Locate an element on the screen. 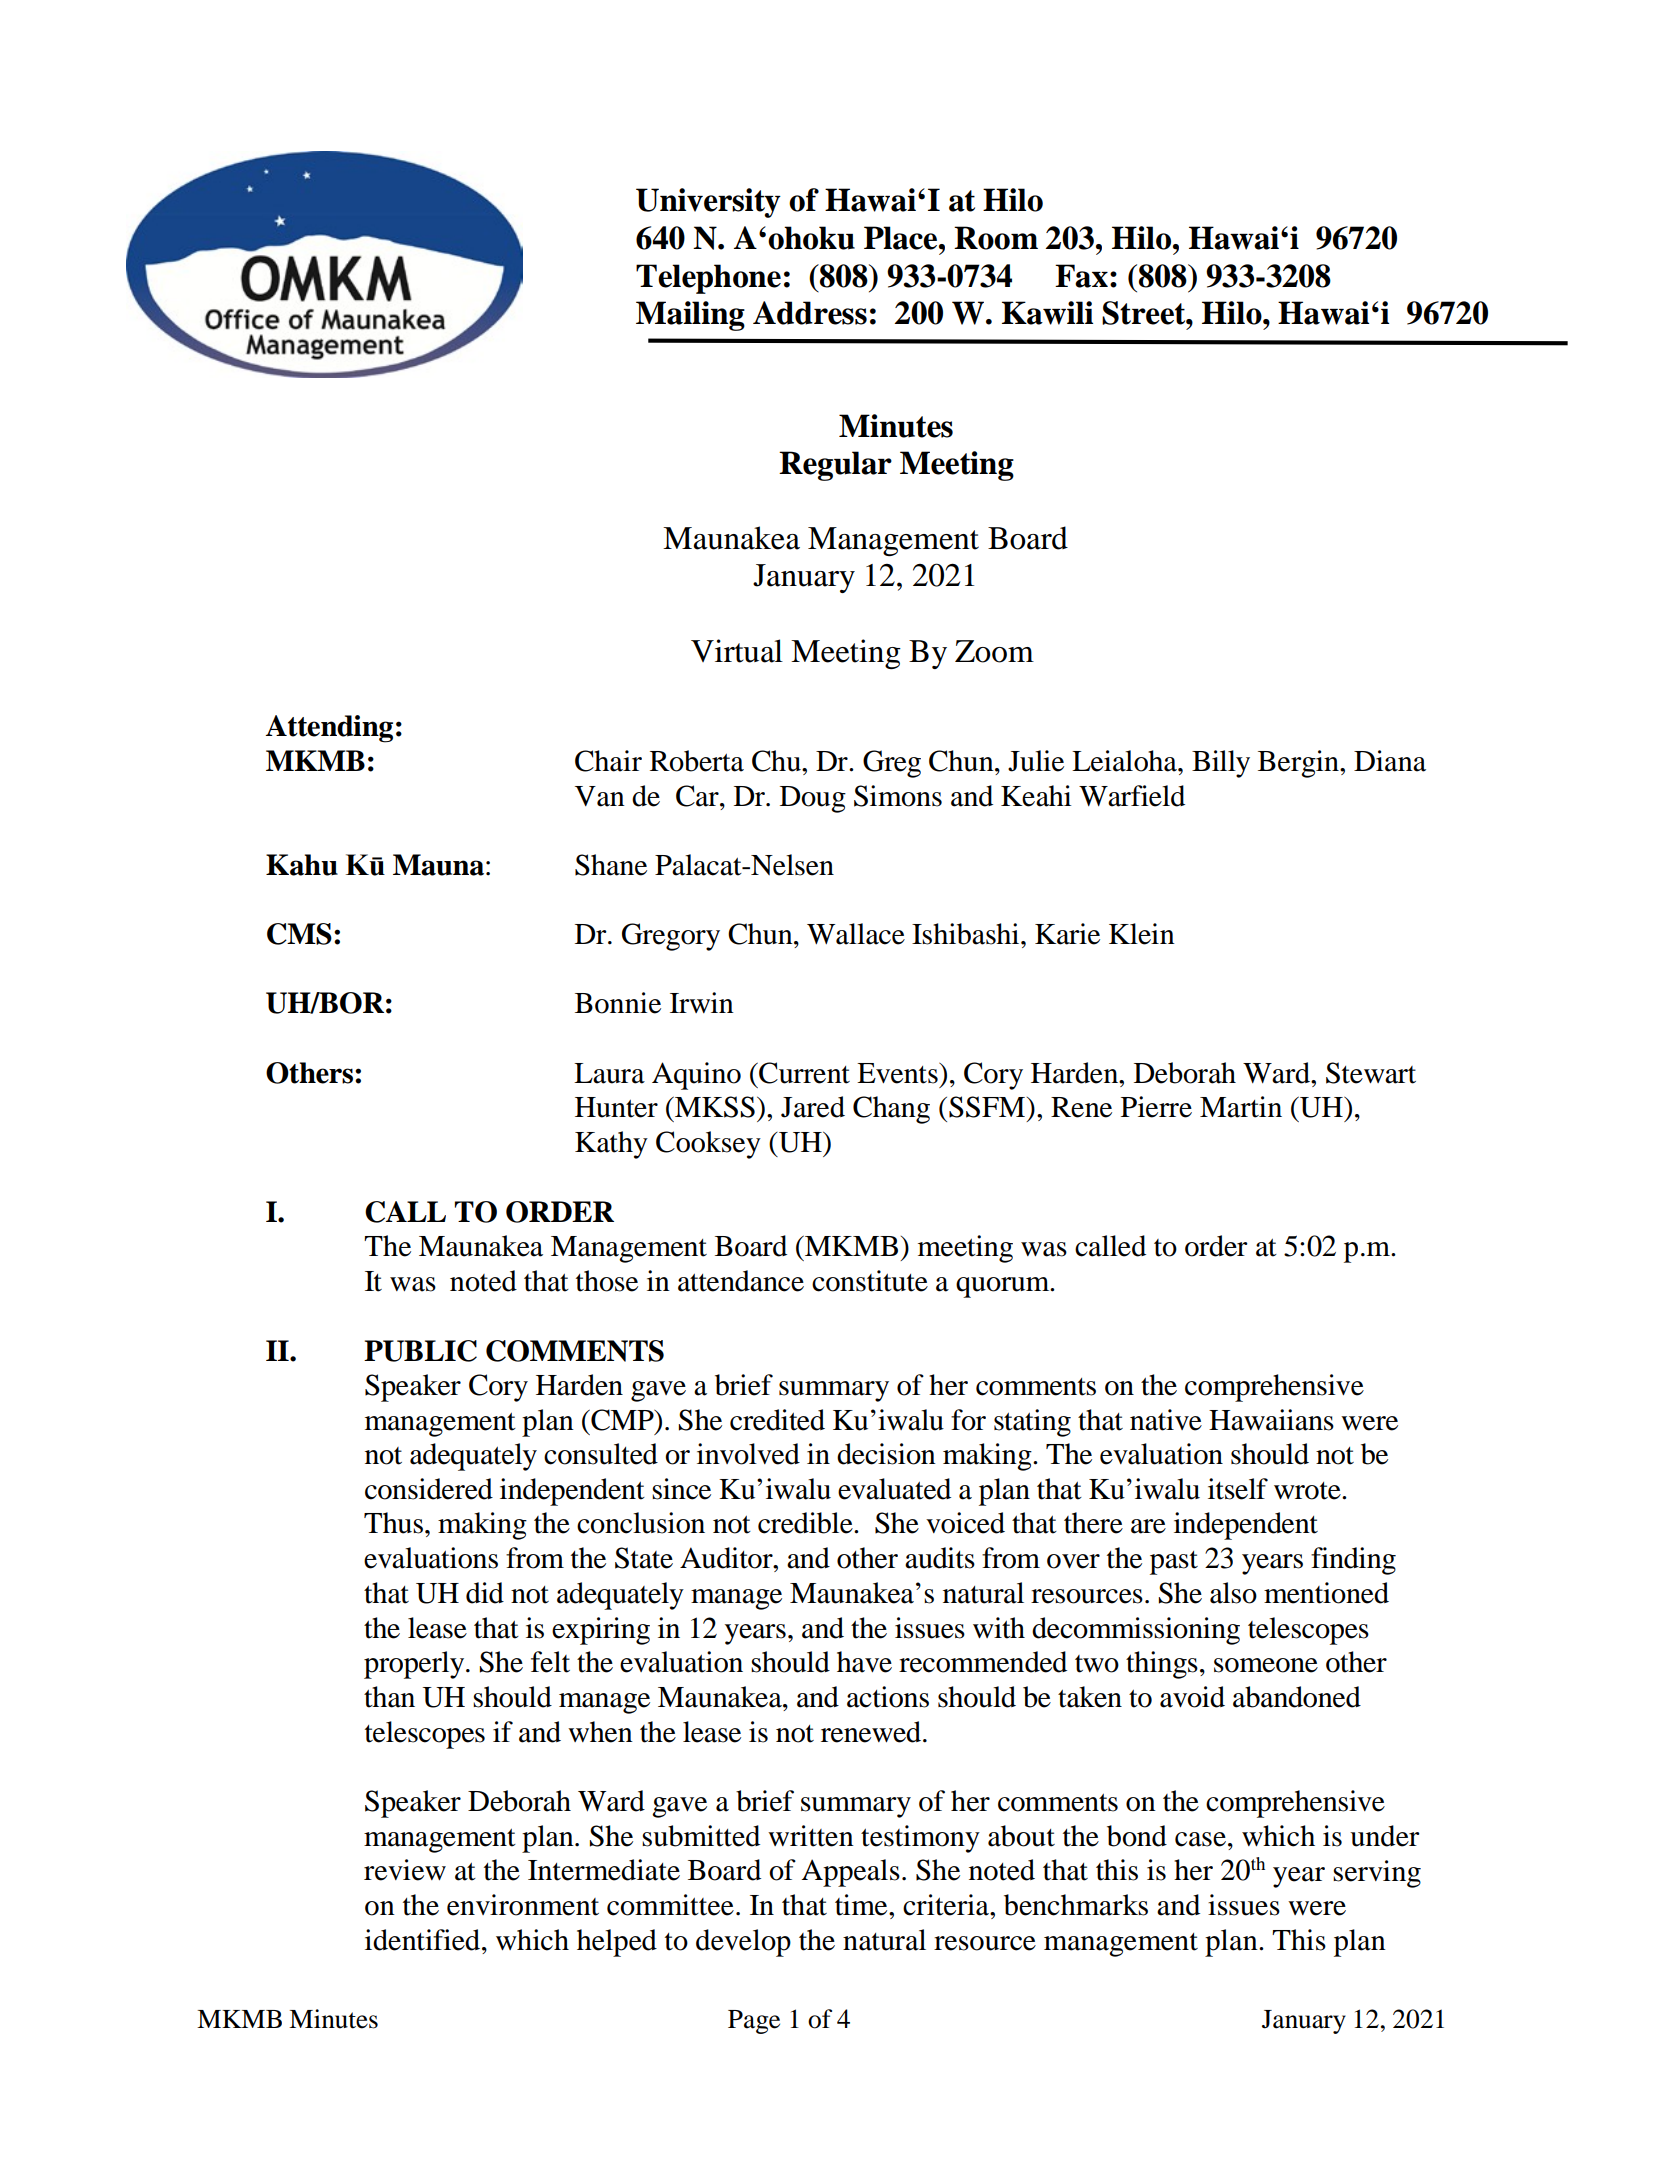  serving is located at coordinates (1377, 1874).
